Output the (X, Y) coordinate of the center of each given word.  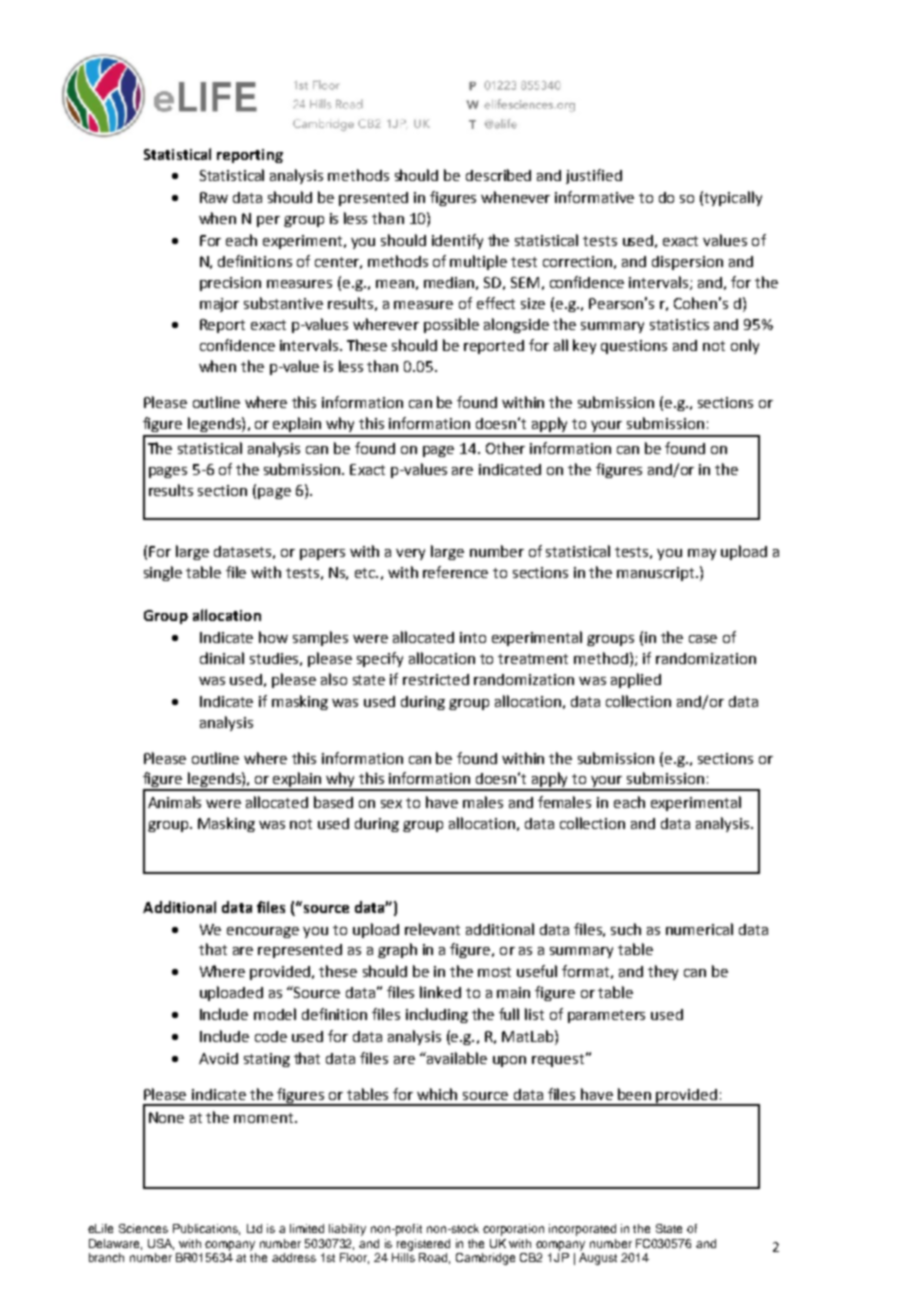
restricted (436, 679)
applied (636, 680)
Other (505, 448)
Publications (206, 1229)
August (598, 1259)
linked (440, 992)
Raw (214, 197)
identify (457, 241)
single (163, 573)
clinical (222, 658)
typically (733, 198)
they (663, 972)
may (702, 554)
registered (423, 1245)
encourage (263, 932)
